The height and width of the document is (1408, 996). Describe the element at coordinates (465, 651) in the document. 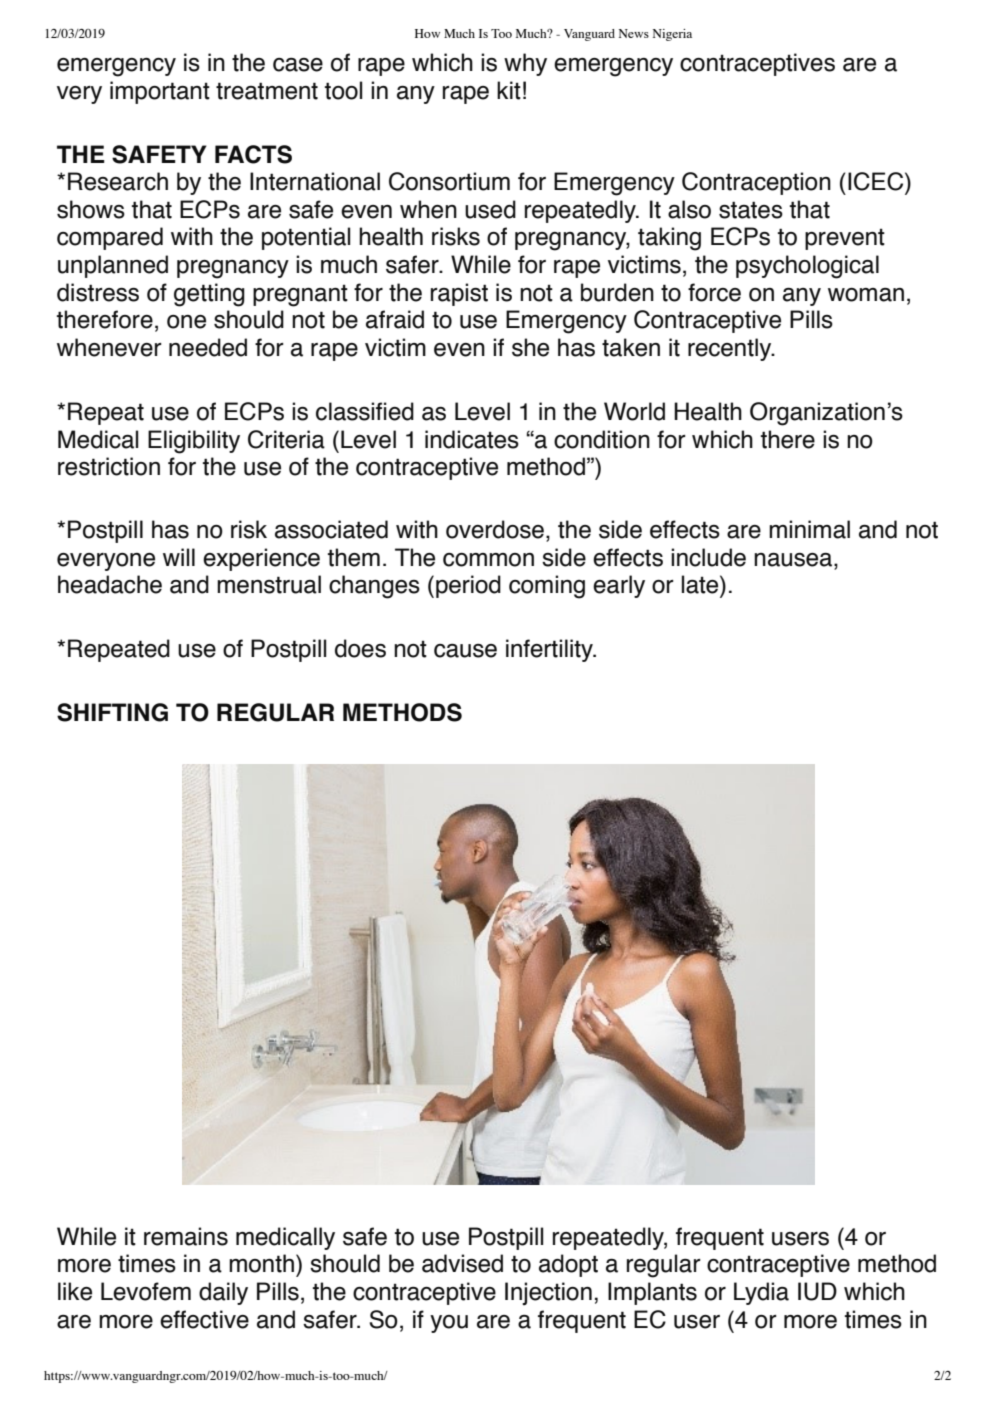

I see `cause` at that location.
